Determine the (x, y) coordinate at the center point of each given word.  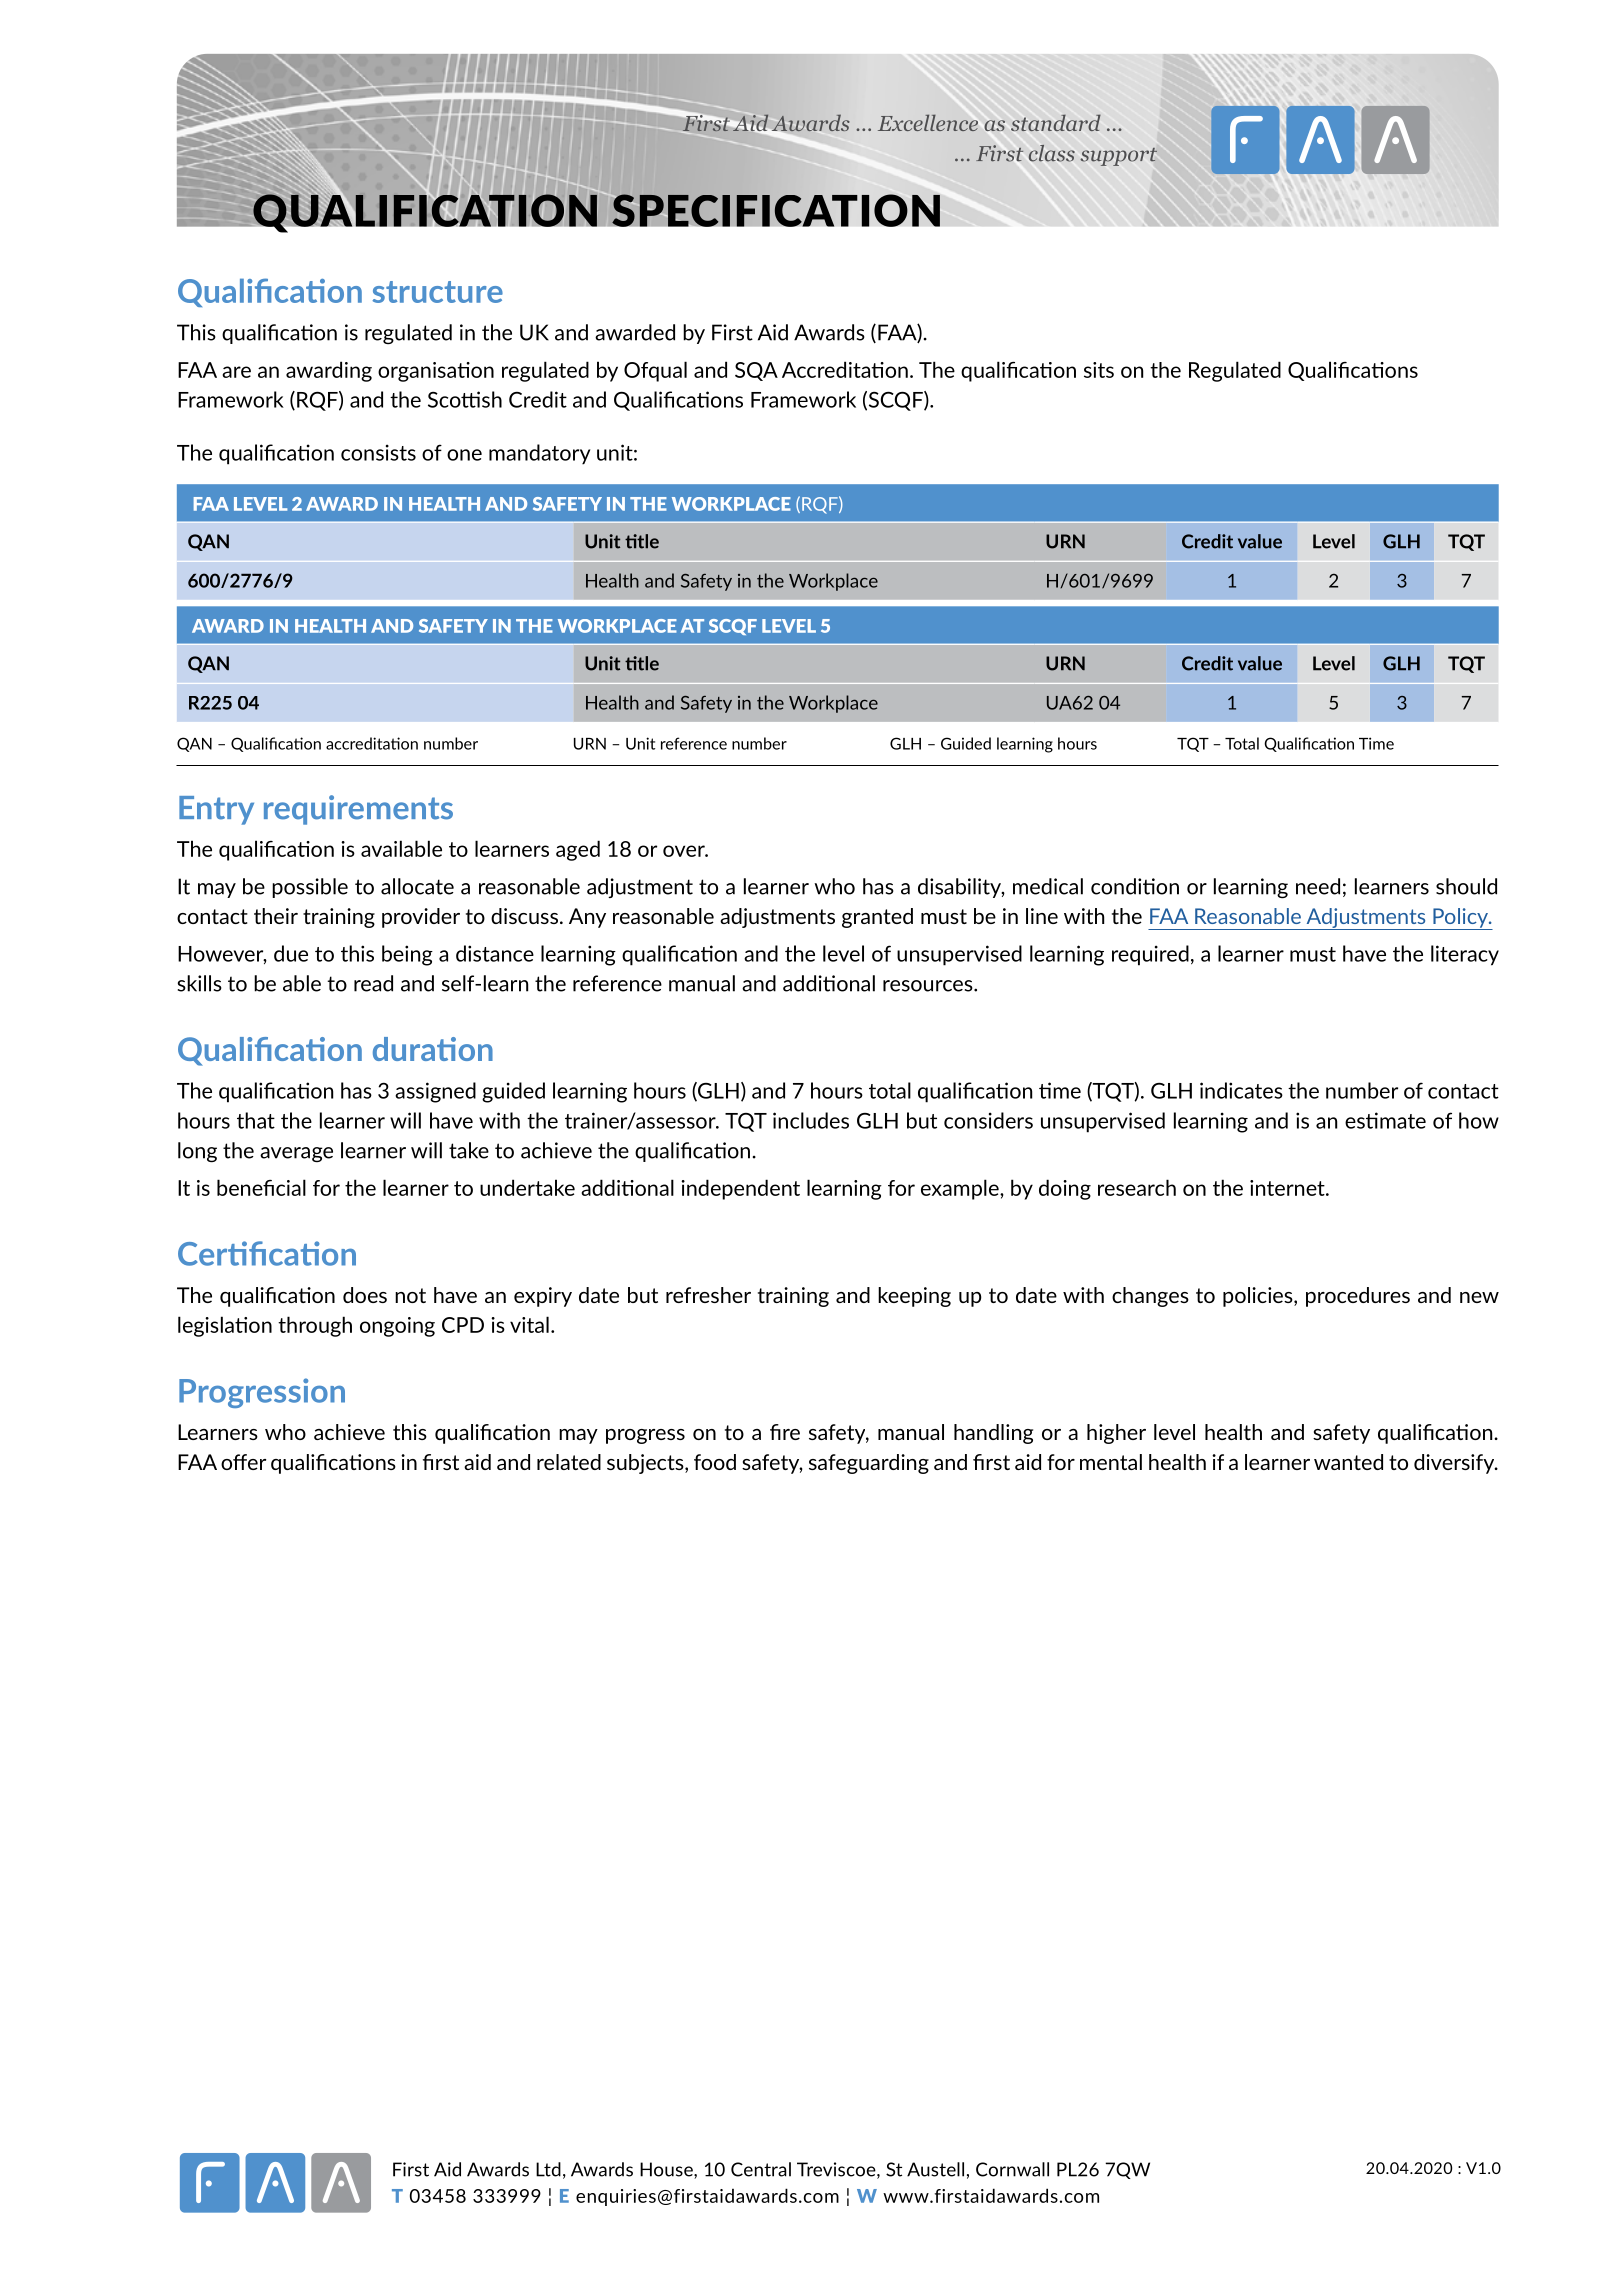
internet (1288, 1188)
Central (761, 2169)
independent (740, 1189)
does (365, 1295)
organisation (436, 372)
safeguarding (869, 1464)
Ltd (548, 2169)
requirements (358, 810)
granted (877, 918)
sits (1099, 370)
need (1318, 886)
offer (243, 1462)
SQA (756, 371)
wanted (1348, 1462)
